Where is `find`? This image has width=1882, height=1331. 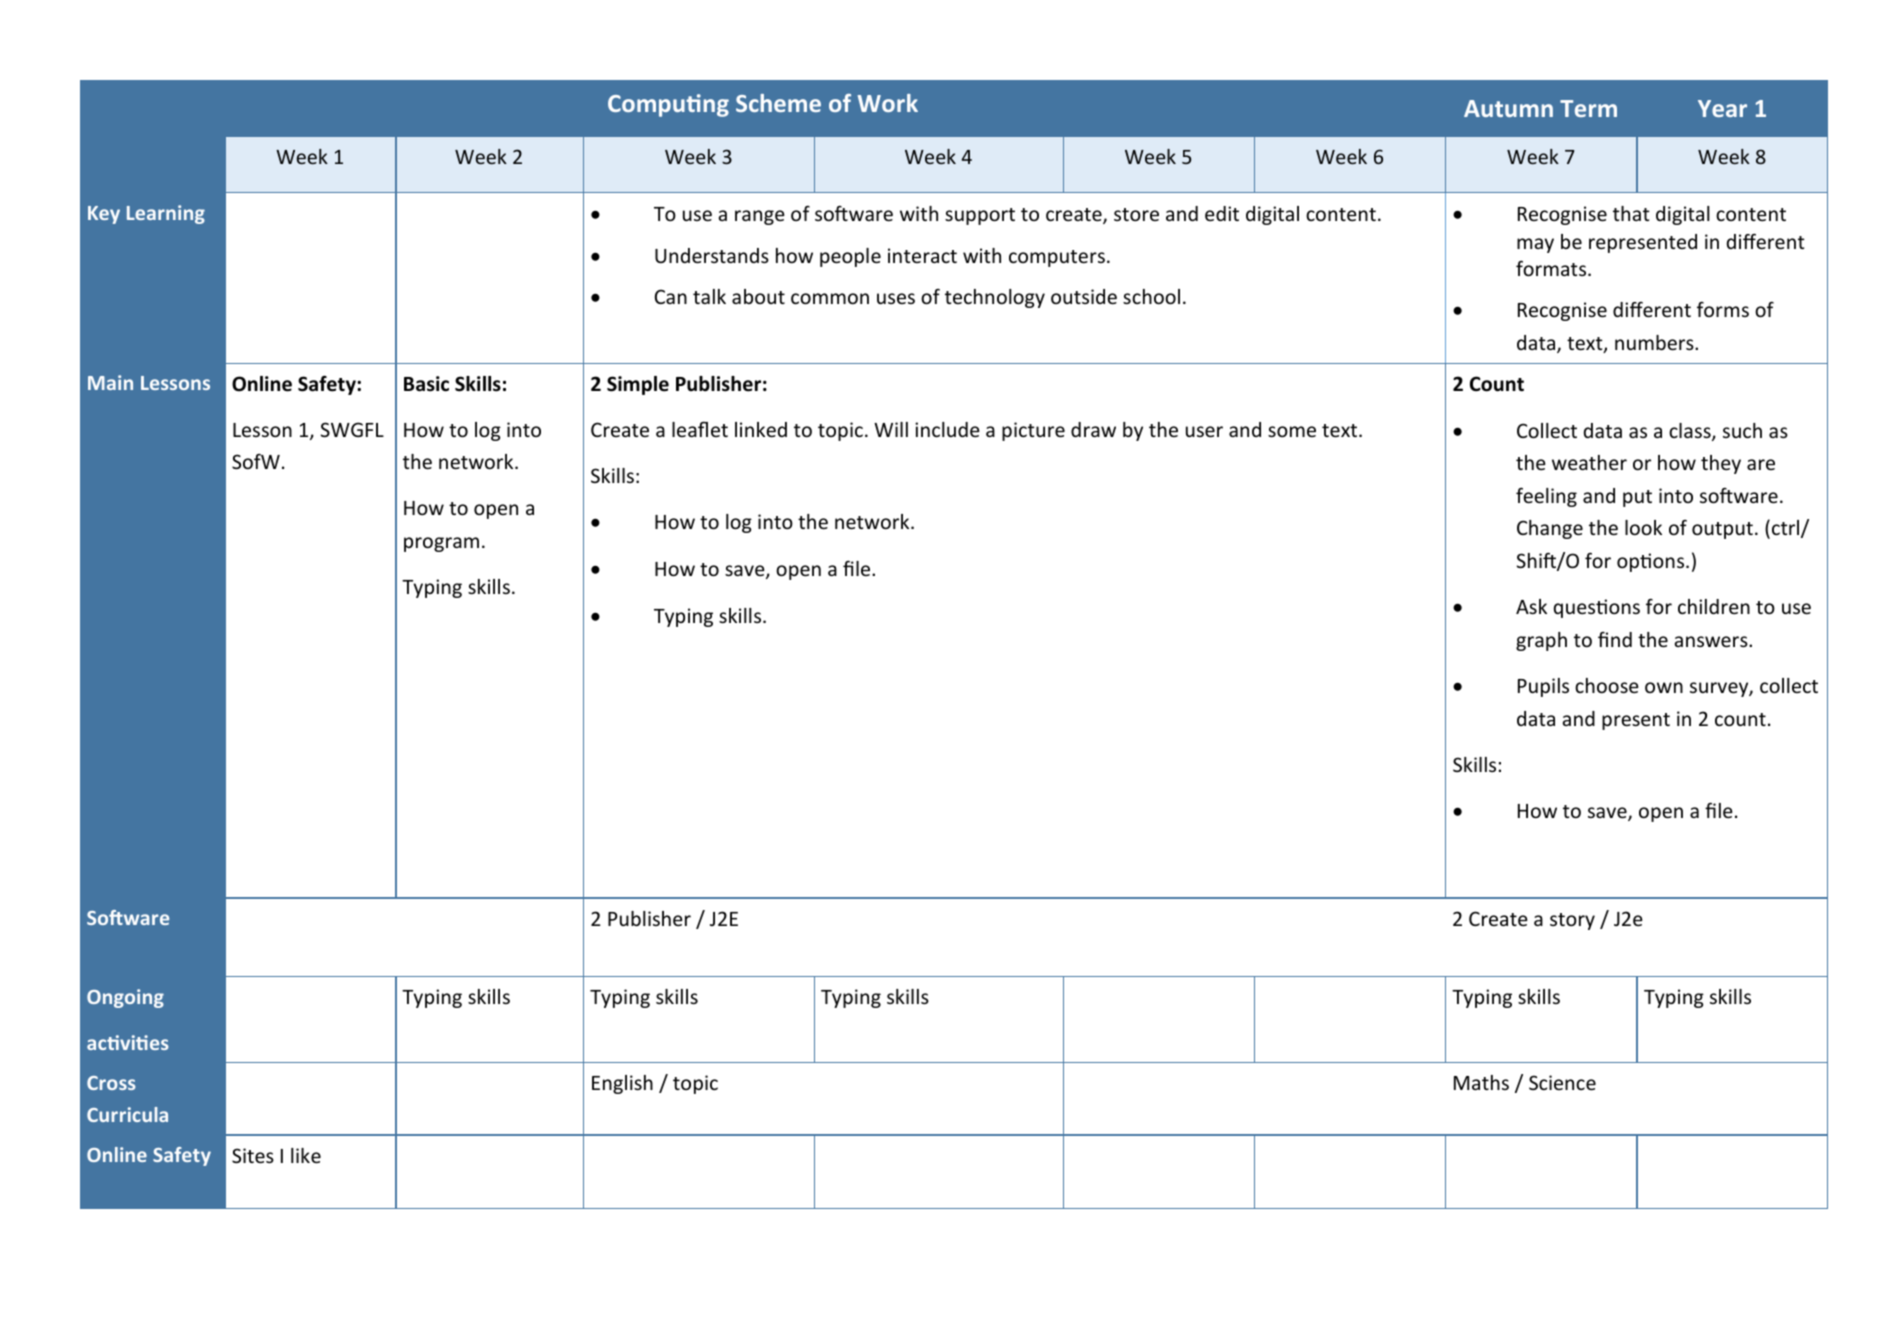 find is located at coordinates (1615, 639).
